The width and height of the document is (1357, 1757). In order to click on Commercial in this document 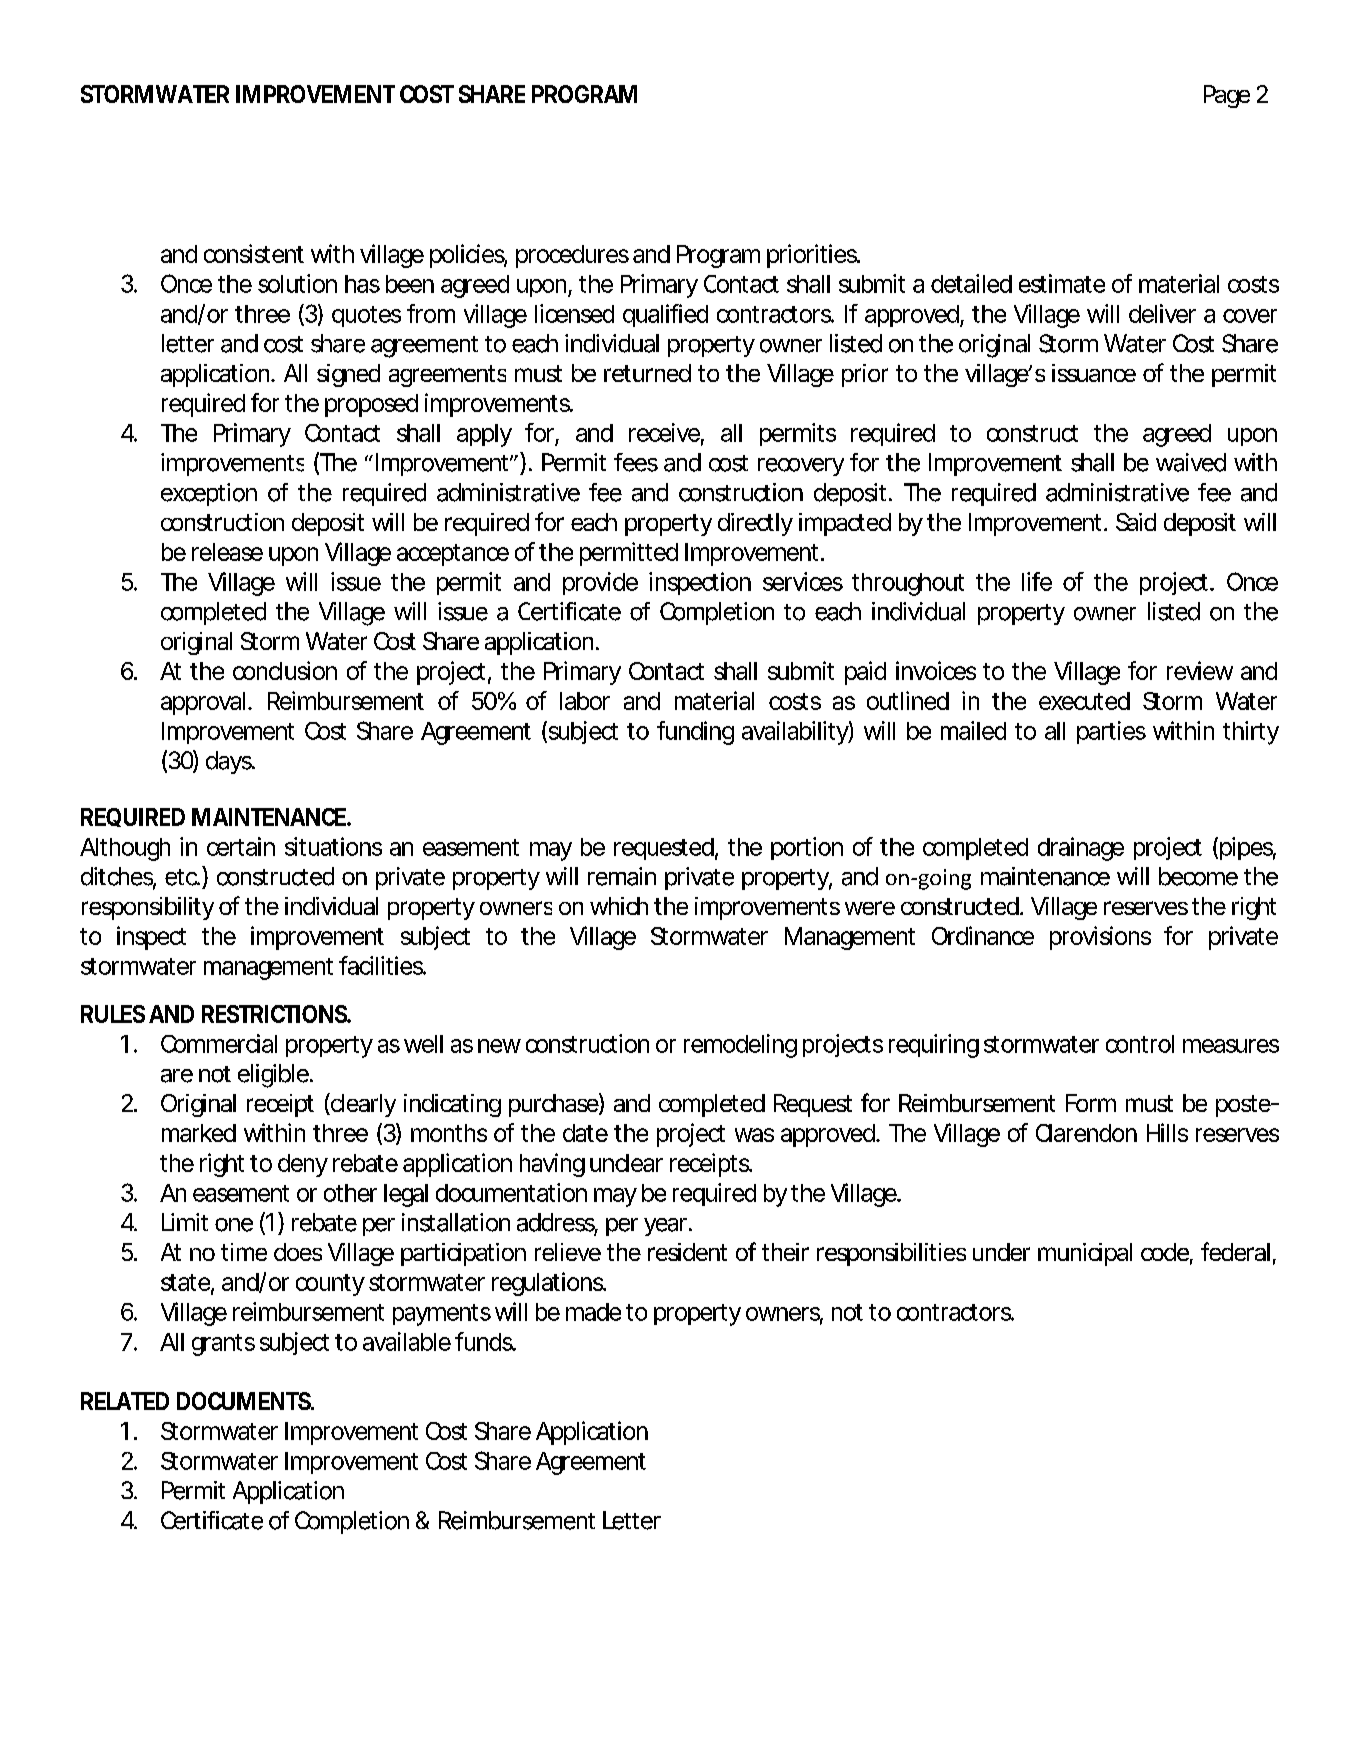, I will do `click(219, 1043)`.
